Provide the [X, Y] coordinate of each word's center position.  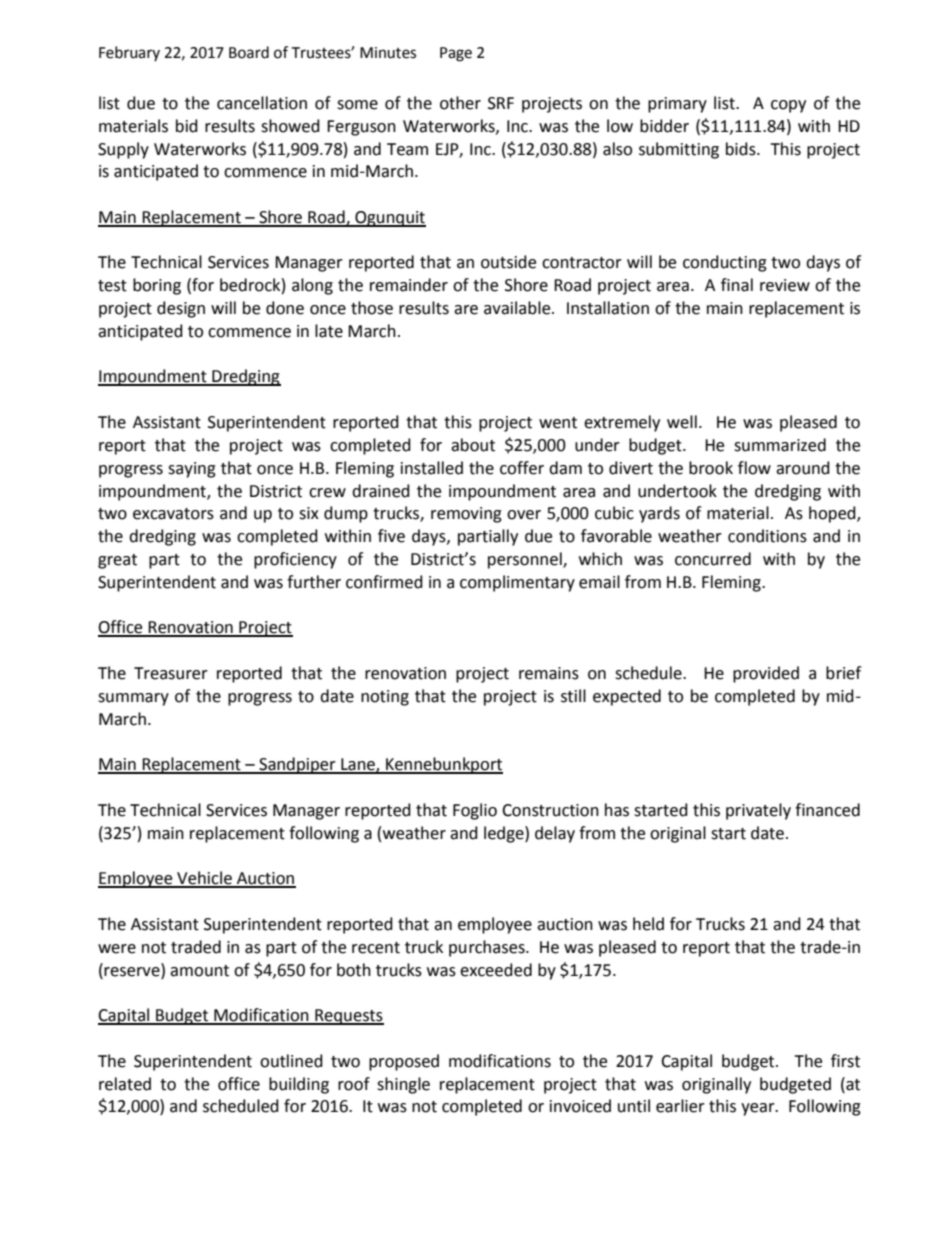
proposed [404, 1062]
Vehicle [204, 879]
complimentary [517, 583]
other [460, 103]
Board [249, 52]
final [737, 285]
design [181, 309]
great [117, 561]
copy [788, 106]
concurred [713, 559]
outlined [291, 1061]
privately [758, 811]
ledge [505, 834]
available [518, 308]
